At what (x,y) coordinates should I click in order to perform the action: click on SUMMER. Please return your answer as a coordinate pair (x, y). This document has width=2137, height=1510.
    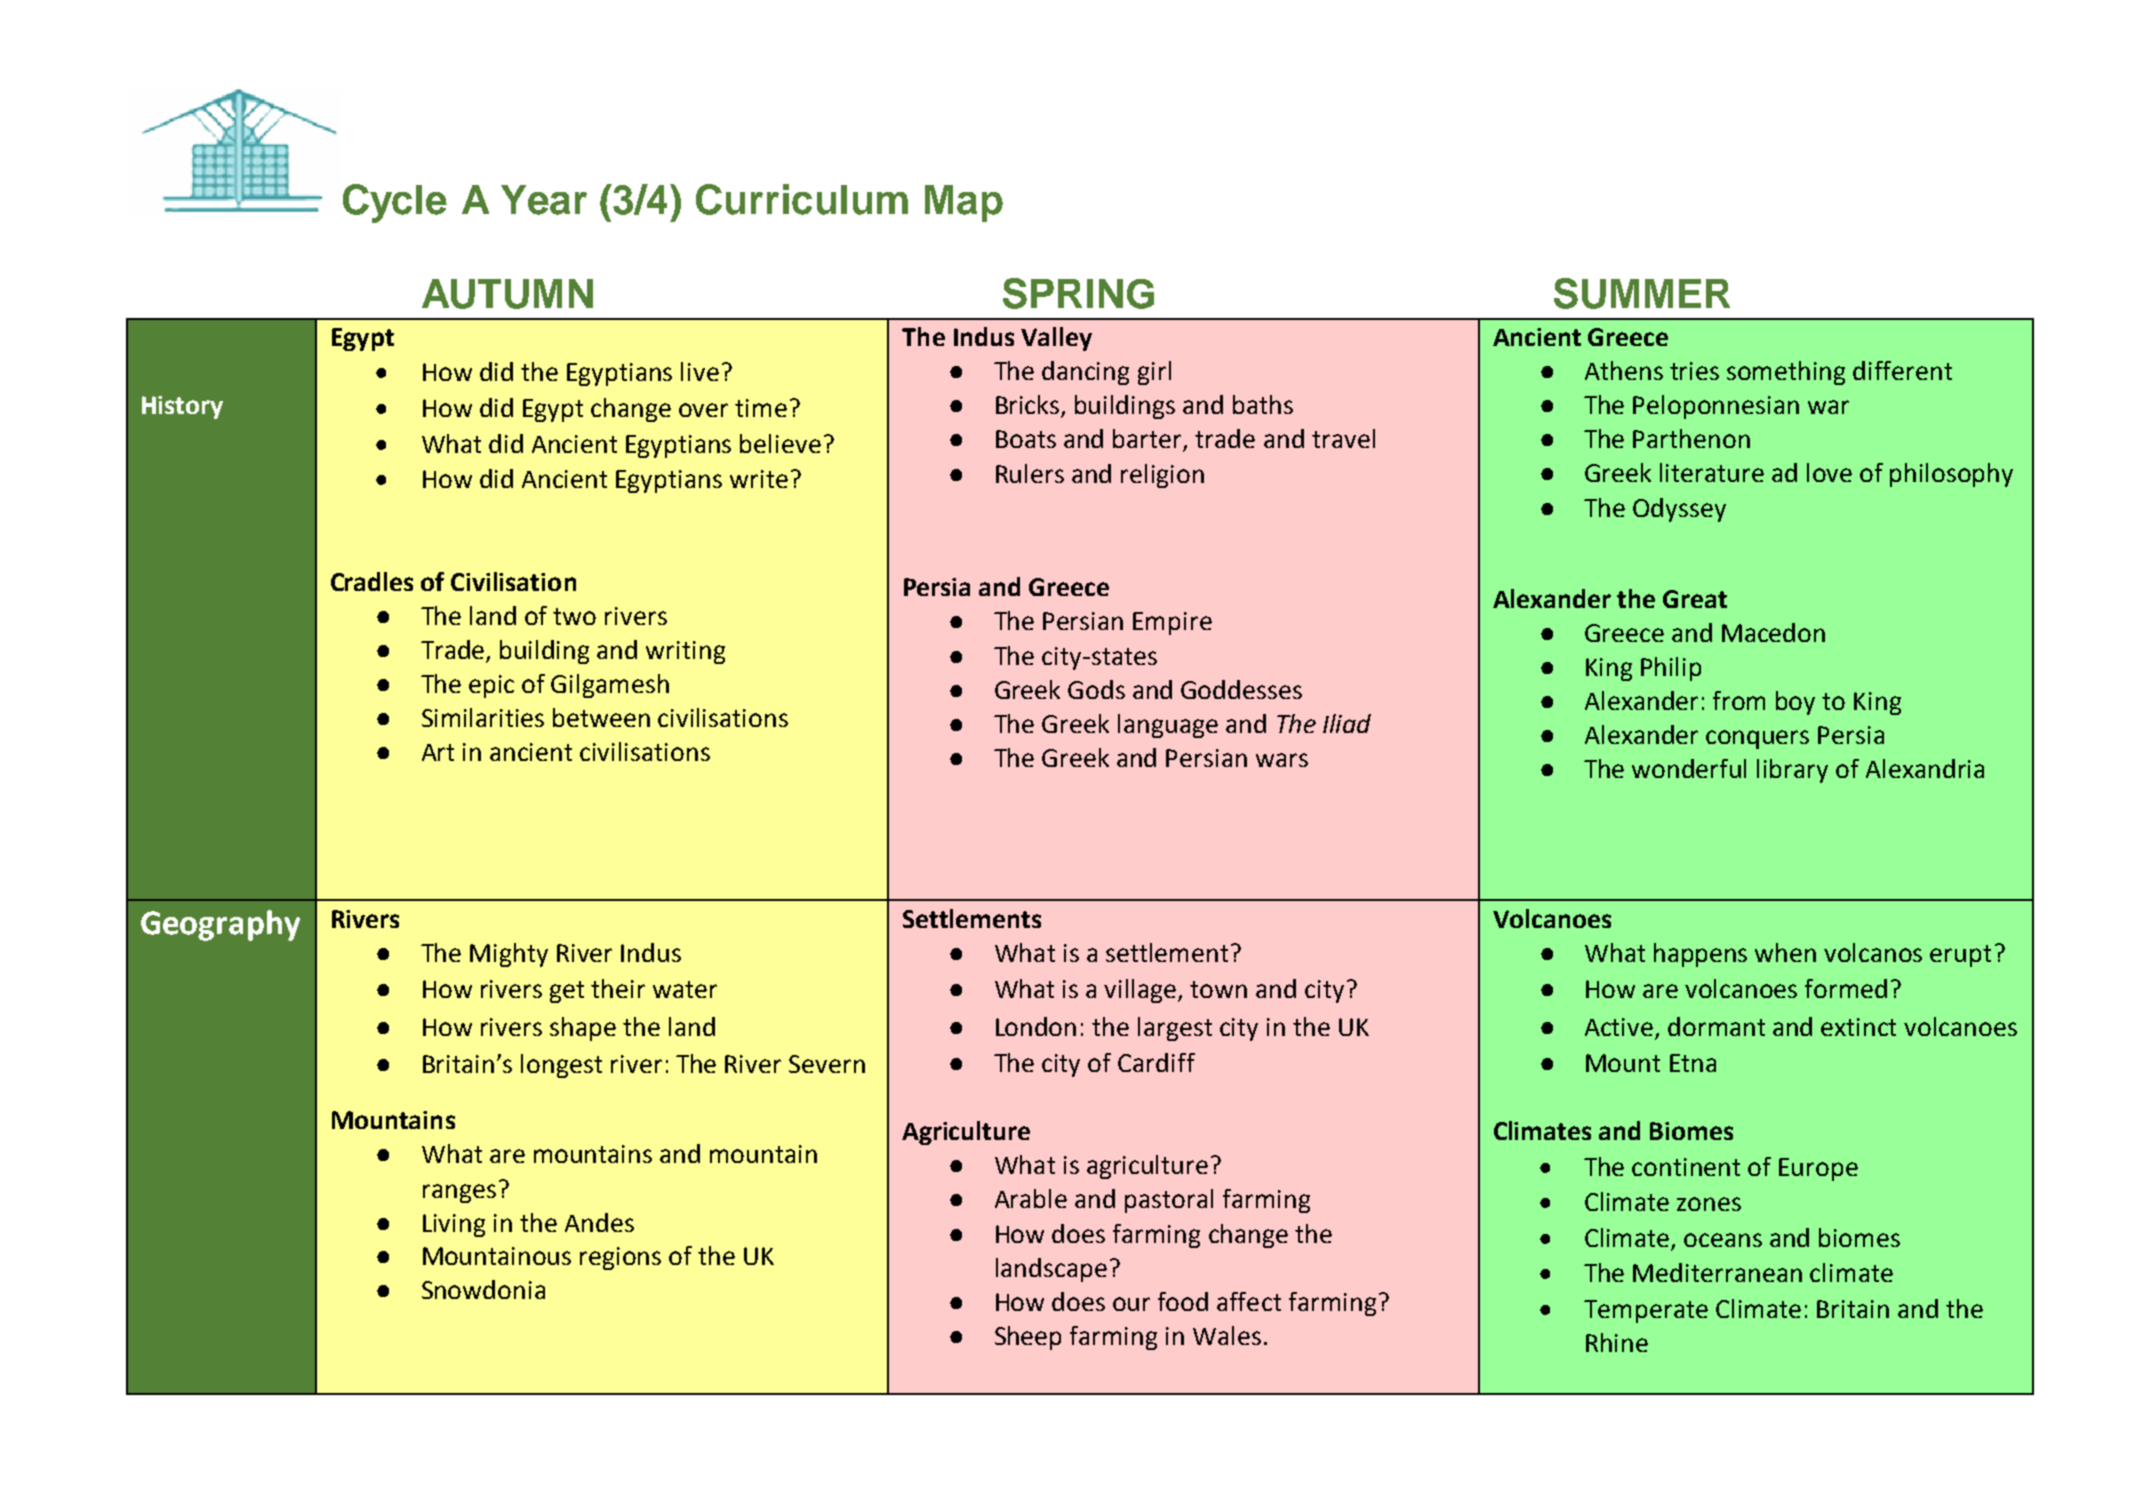
    Looking at the image, I should click on (1642, 293).
